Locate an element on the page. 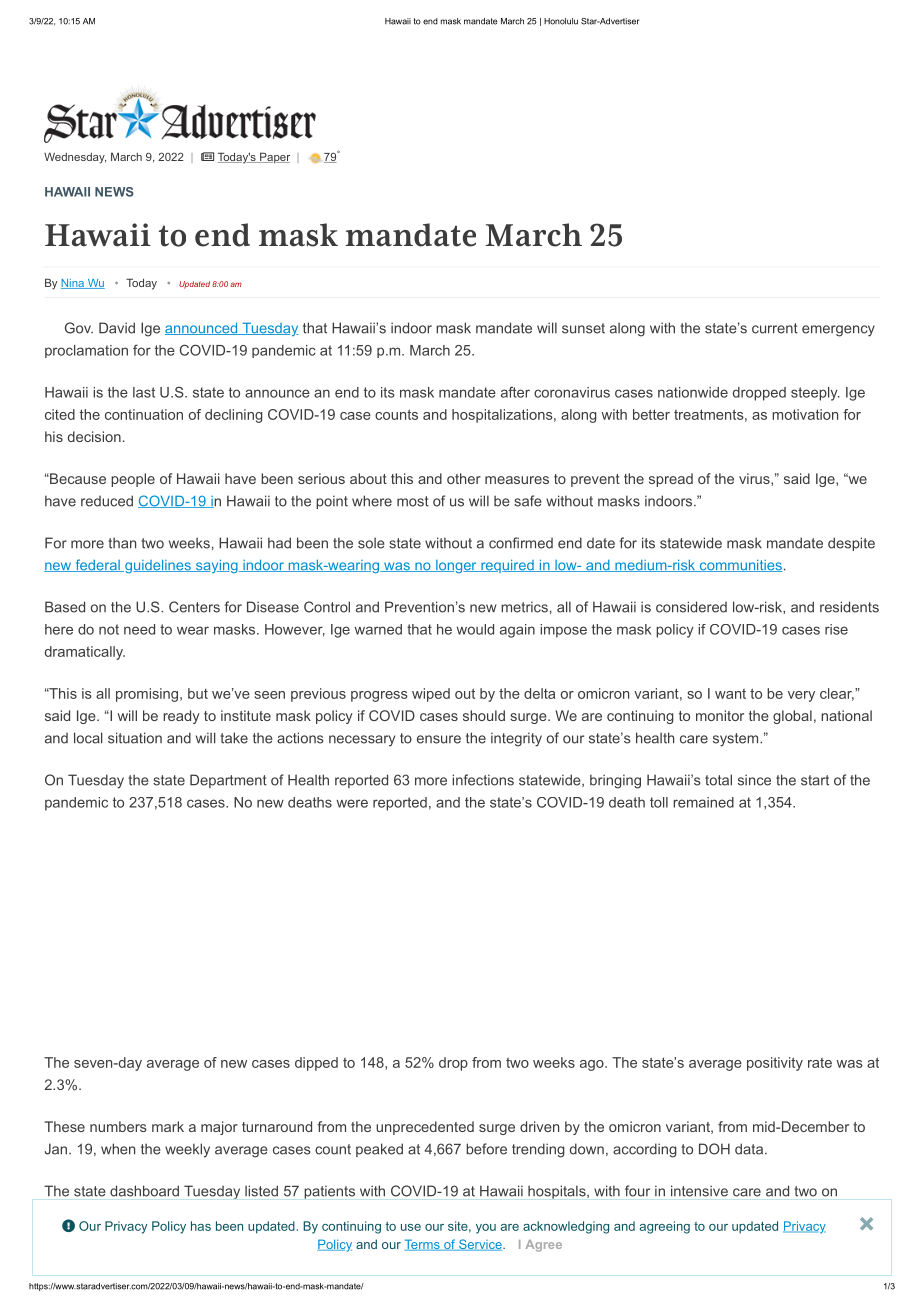 Image resolution: width=924 pixels, height=1308 pixels. Department is located at coordinates (228, 781).
